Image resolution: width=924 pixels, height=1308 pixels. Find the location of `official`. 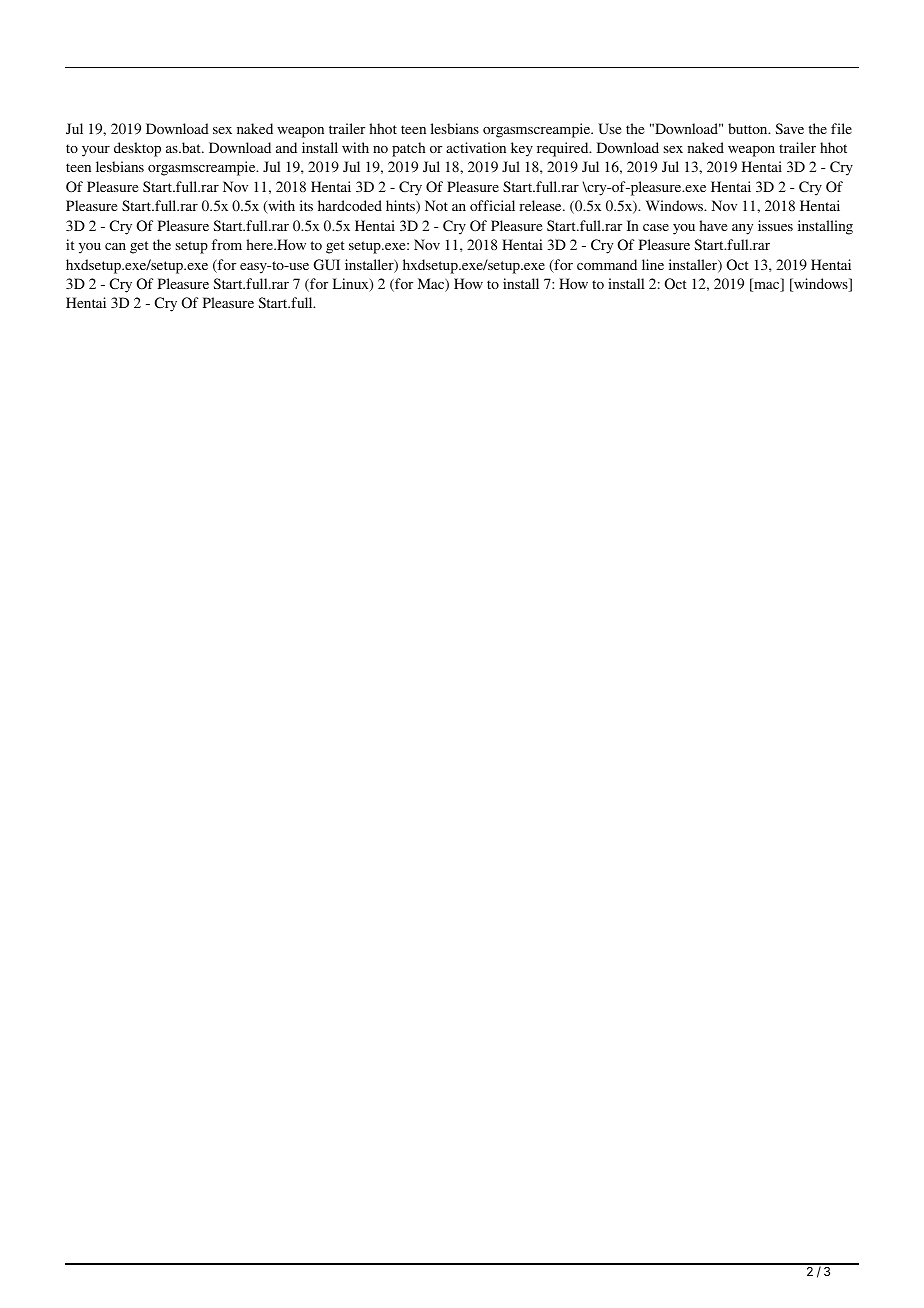

official is located at coordinates (492, 205).
